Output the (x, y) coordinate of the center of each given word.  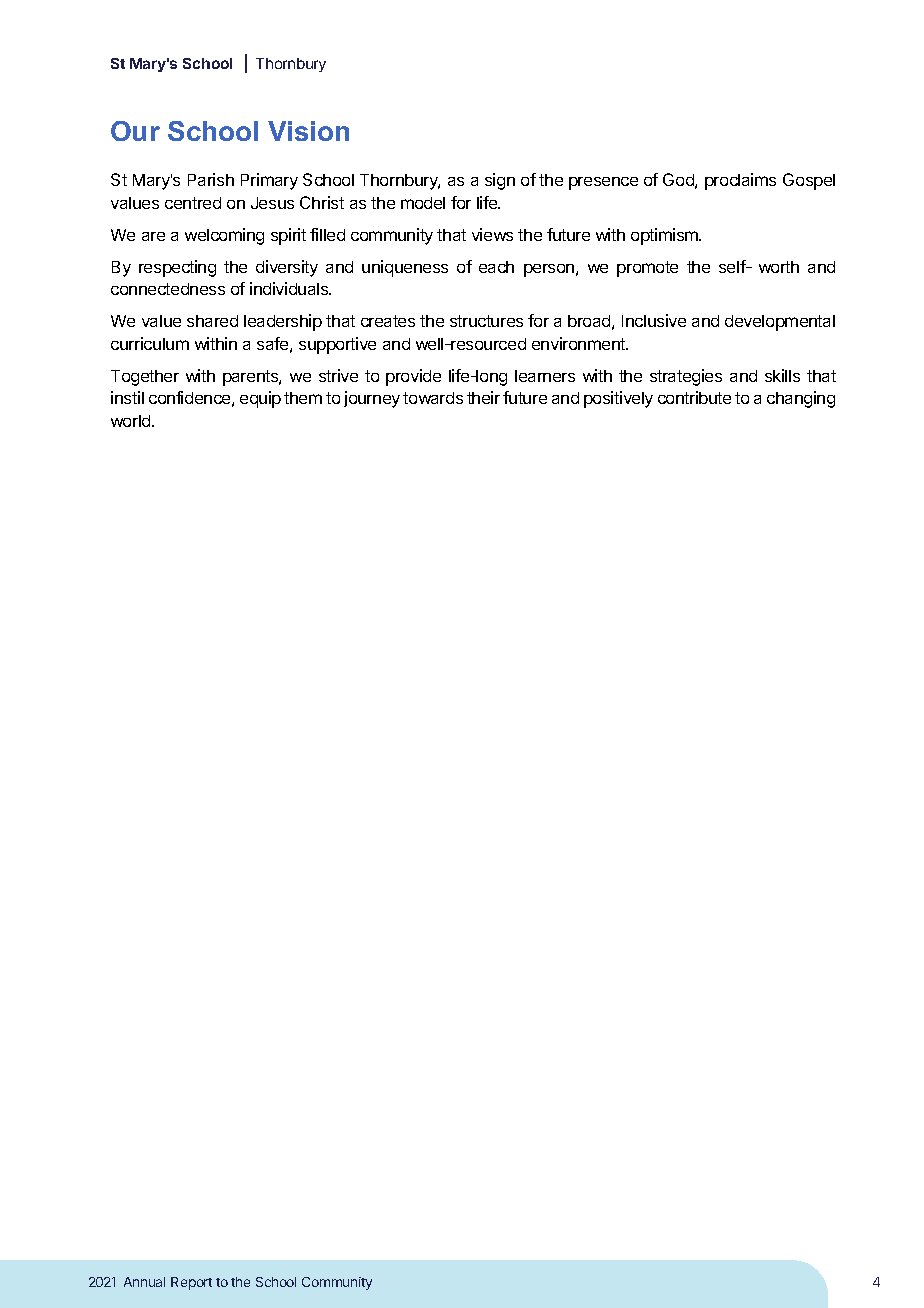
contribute (694, 397)
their (483, 397)
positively (618, 399)
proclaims (740, 181)
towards (433, 398)
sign (500, 181)
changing (801, 399)
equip (260, 399)
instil (127, 397)
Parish (211, 179)
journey (372, 399)
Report (191, 1283)
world (132, 421)
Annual (144, 1282)
